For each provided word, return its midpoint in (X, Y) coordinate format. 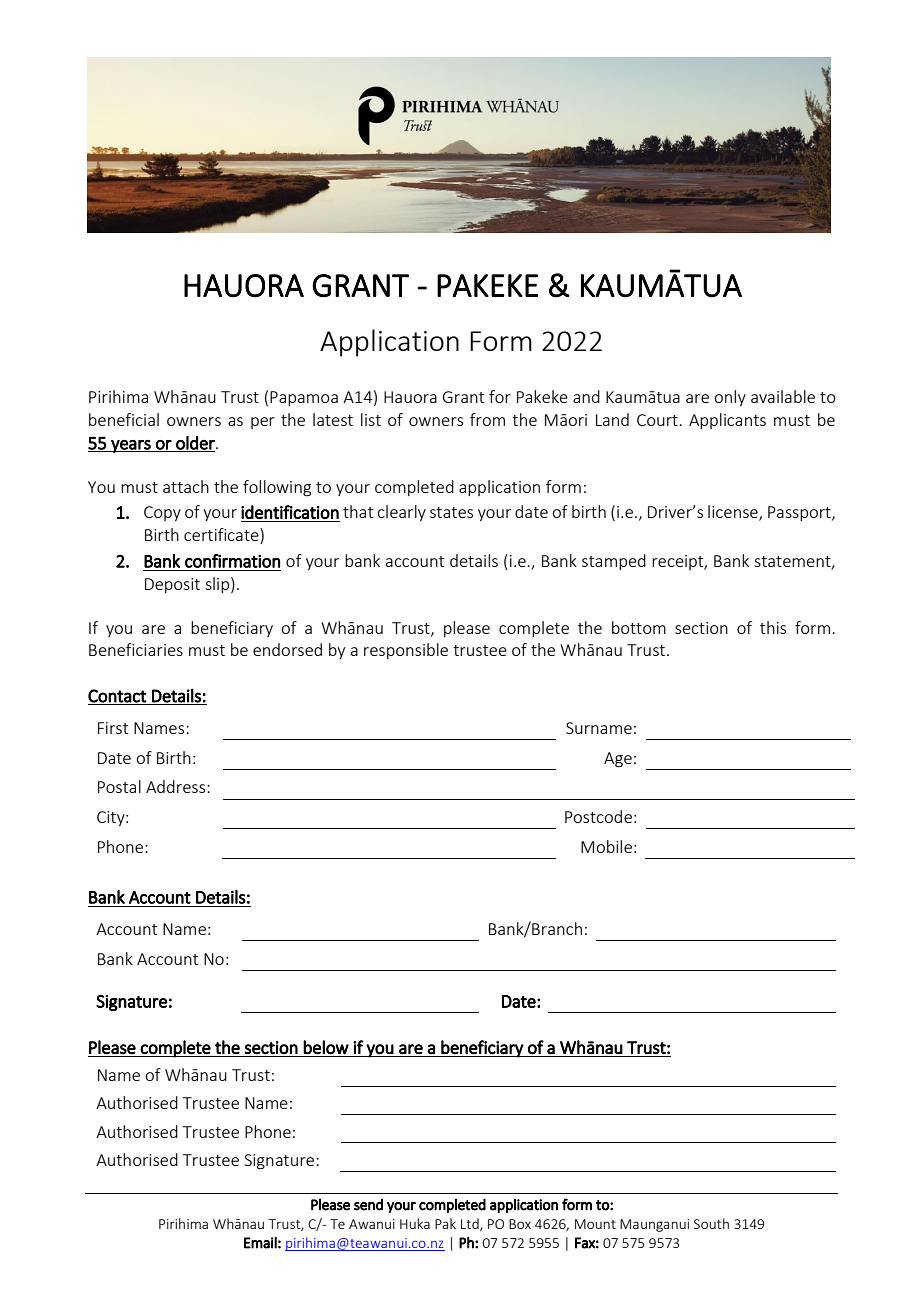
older (195, 444)
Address (177, 786)
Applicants (727, 421)
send (368, 1205)
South (711, 1223)
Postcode (598, 816)
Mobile (606, 846)
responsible (406, 651)
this (773, 627)
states (451, 512)
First (113, 728)
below (326, 1047)
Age (618, 760)
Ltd (471, 1224)
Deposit (172, 585)
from (487, 419)
